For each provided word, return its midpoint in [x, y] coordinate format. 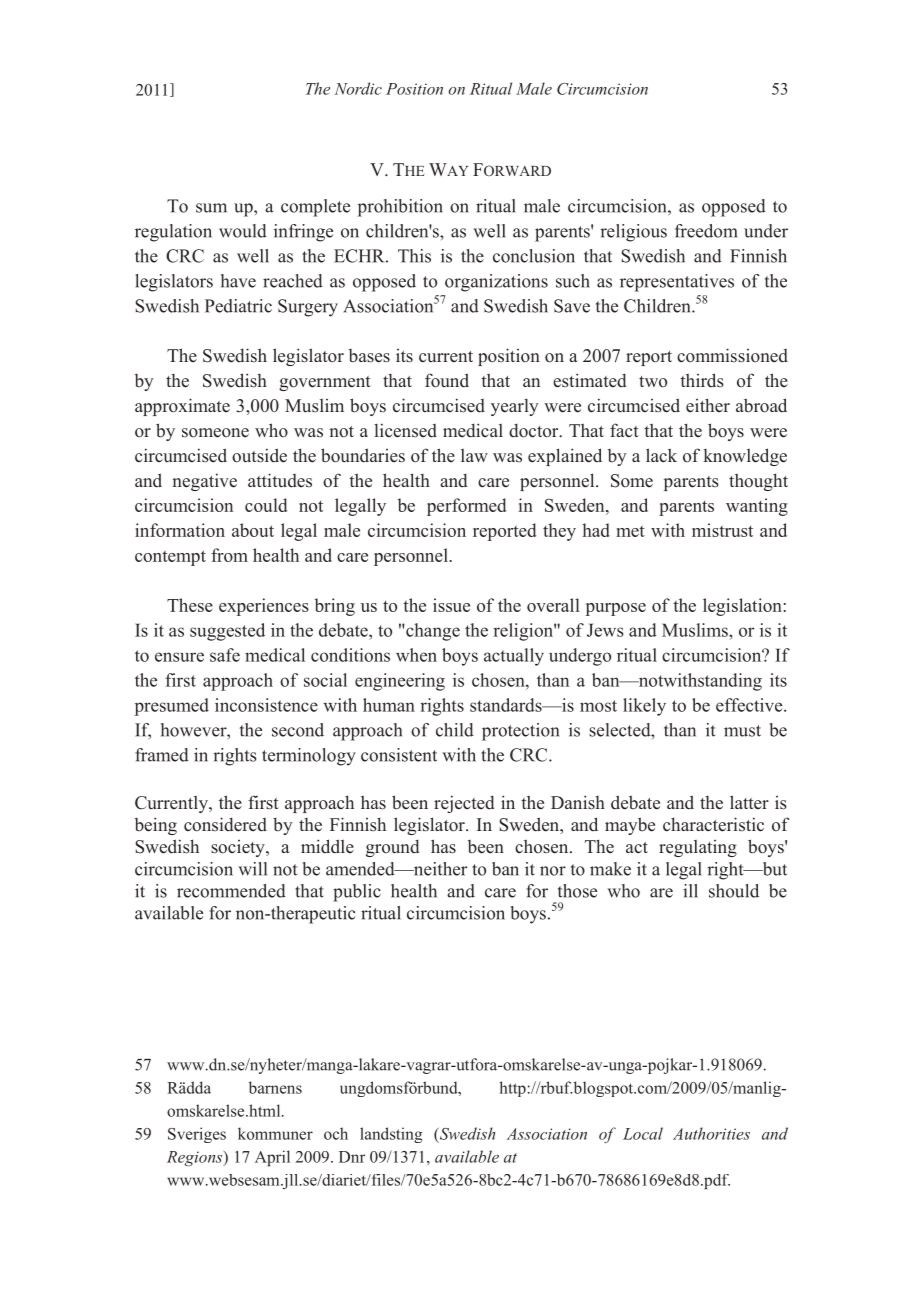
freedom [706, 231]
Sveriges [197, 1135]
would [243, 231]
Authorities [711, 1133]
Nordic [358, 88]
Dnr [352, 1157]
